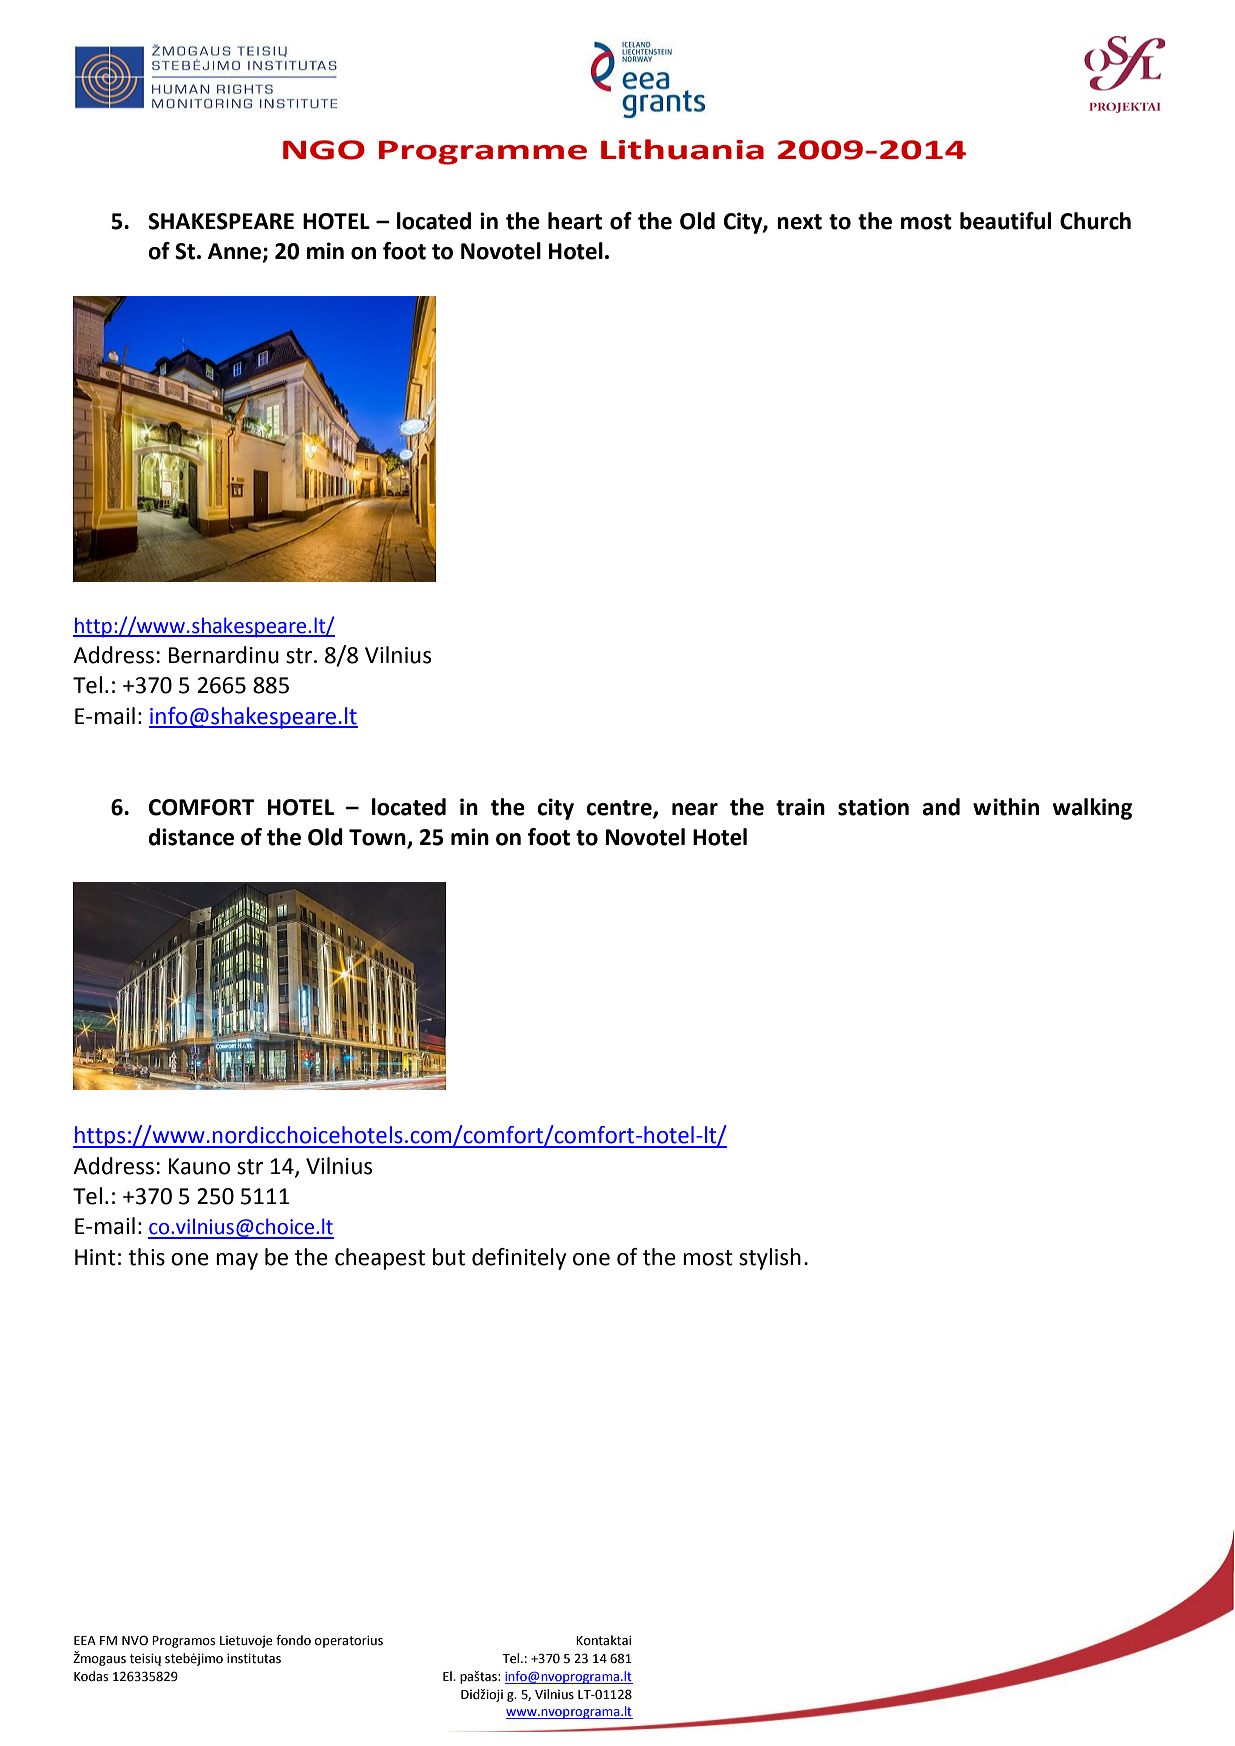 The width and height of the page is (1235, 1746). What do you see at coordinates (1006, 807) in the page?
I see `within` at bounding box center [1006, 807].
